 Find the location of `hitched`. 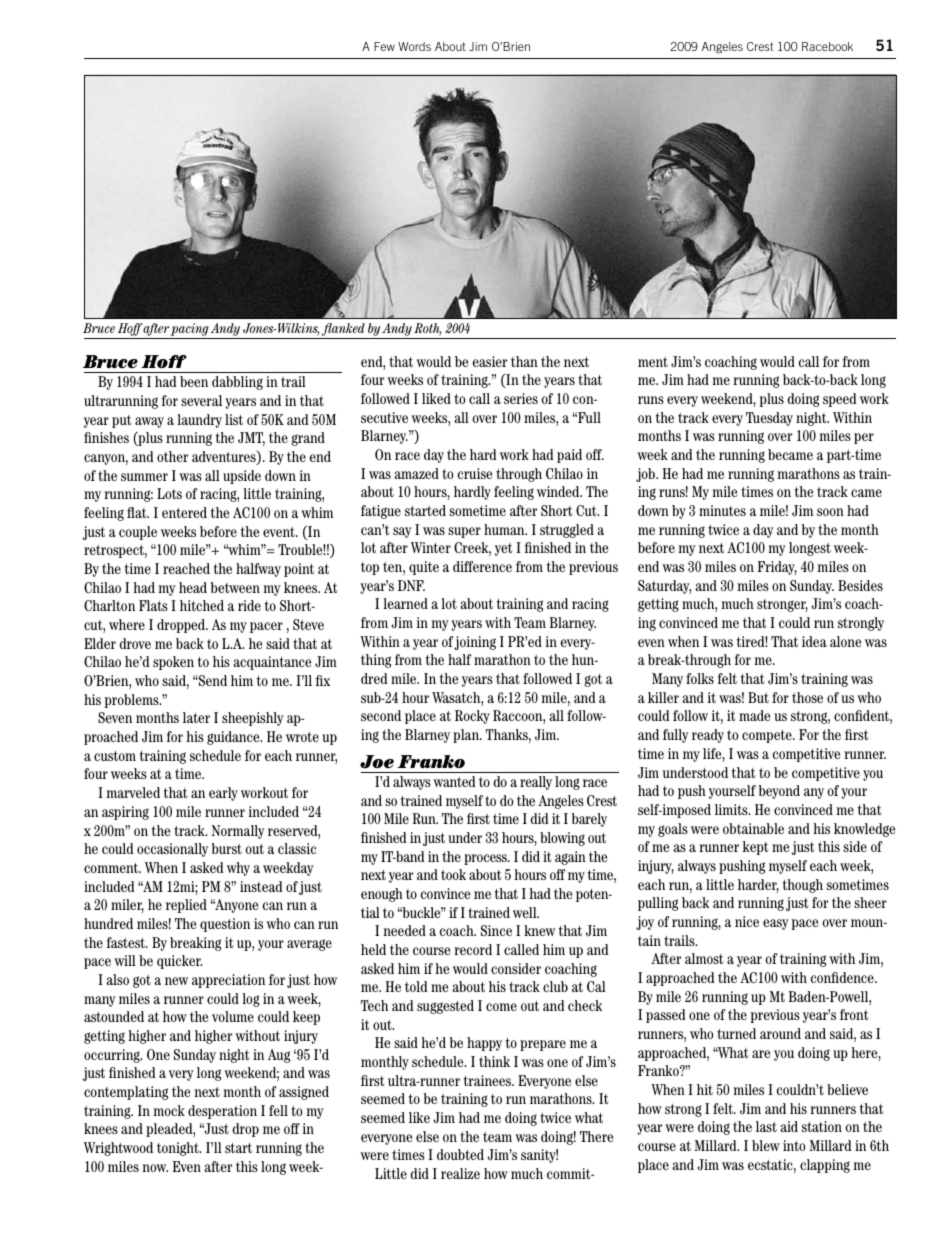

hitched is located at coordinates (202, 605).
